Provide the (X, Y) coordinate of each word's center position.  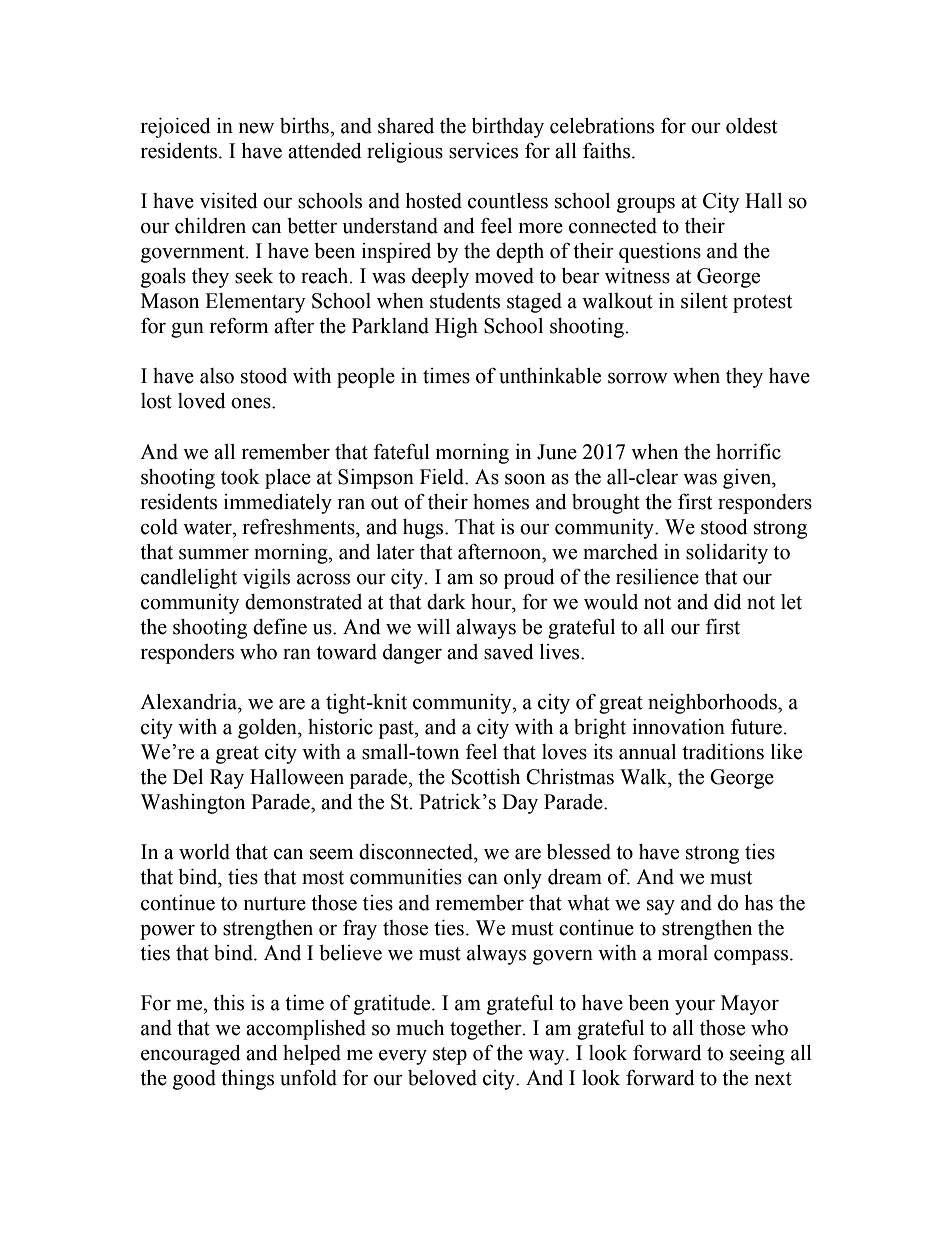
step (450, 1056)
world (204, 852)
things (247, 1080)
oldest (751, 126)
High (456, 328)
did (728, 602)
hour (492, 602)
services (483, 151)
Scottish (486, 777)
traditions (723, 752)
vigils (266, 579)
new (256, 128)
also (217, 376)
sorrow (638, 378)
